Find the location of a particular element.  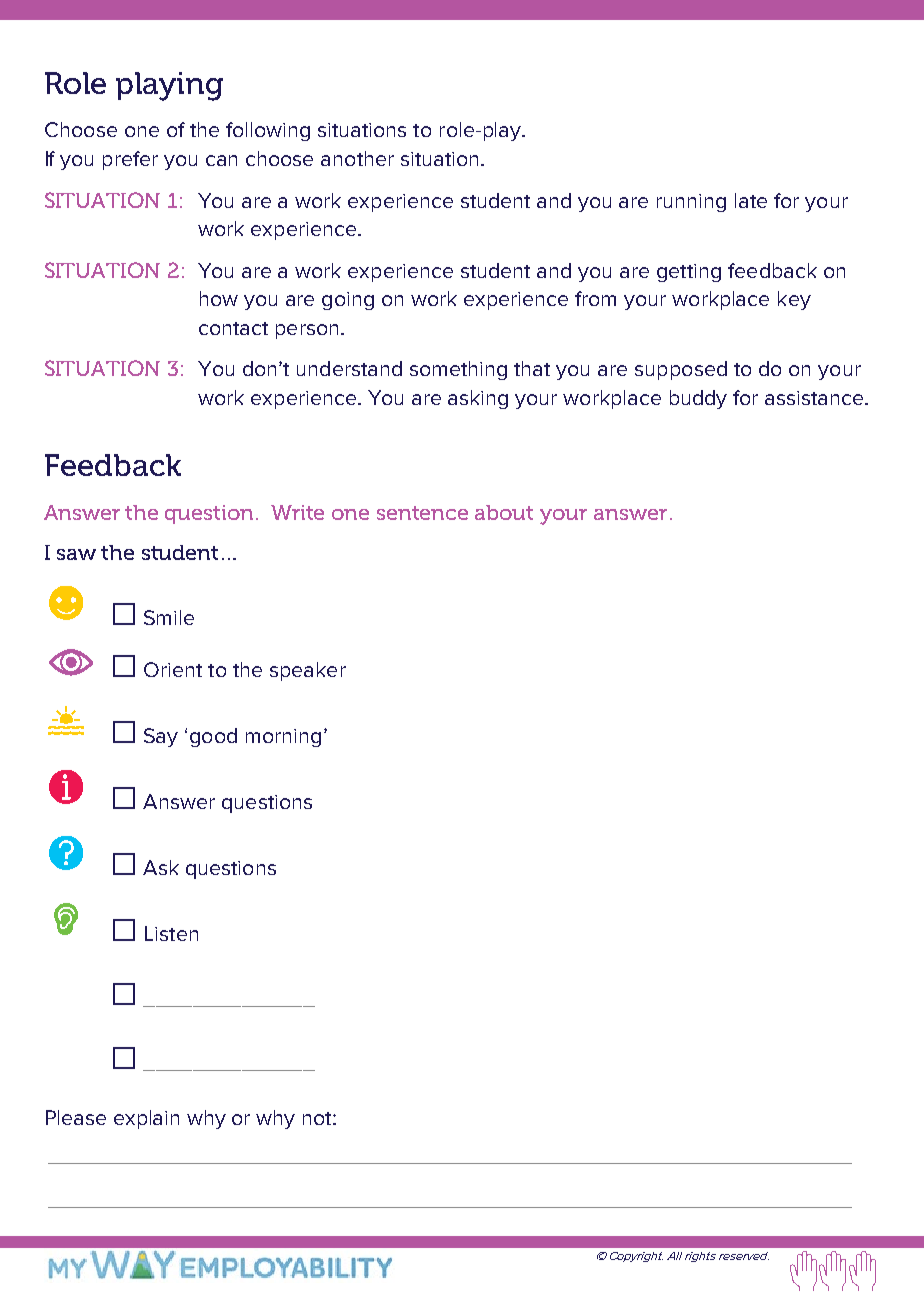

another is located at coordinates (357, 158).
